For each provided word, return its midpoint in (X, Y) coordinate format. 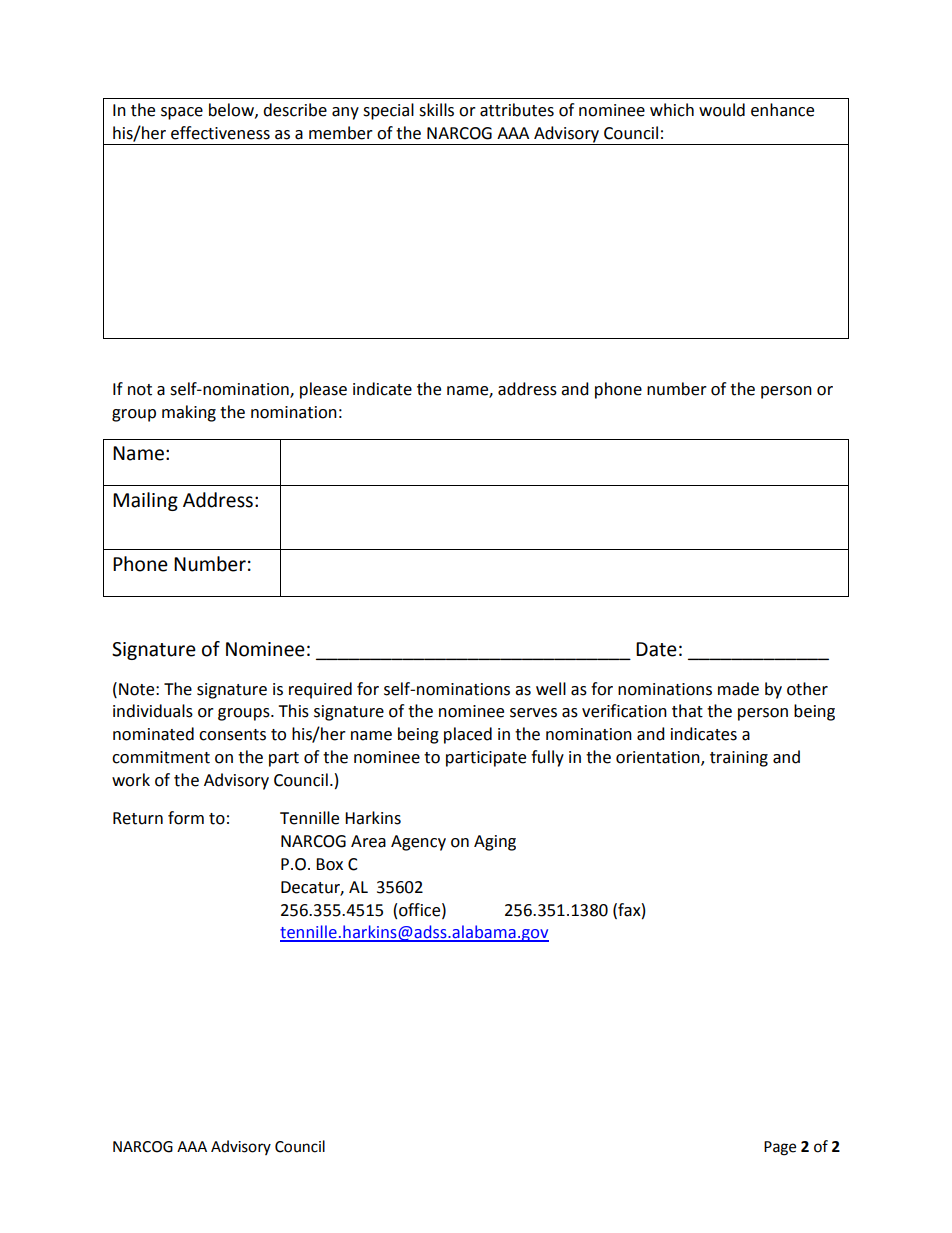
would (722, 110)
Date (656, 649)
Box (329, 864)
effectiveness (220, 133)
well (551, 689)
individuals (153, 711)
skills (436, 110)
